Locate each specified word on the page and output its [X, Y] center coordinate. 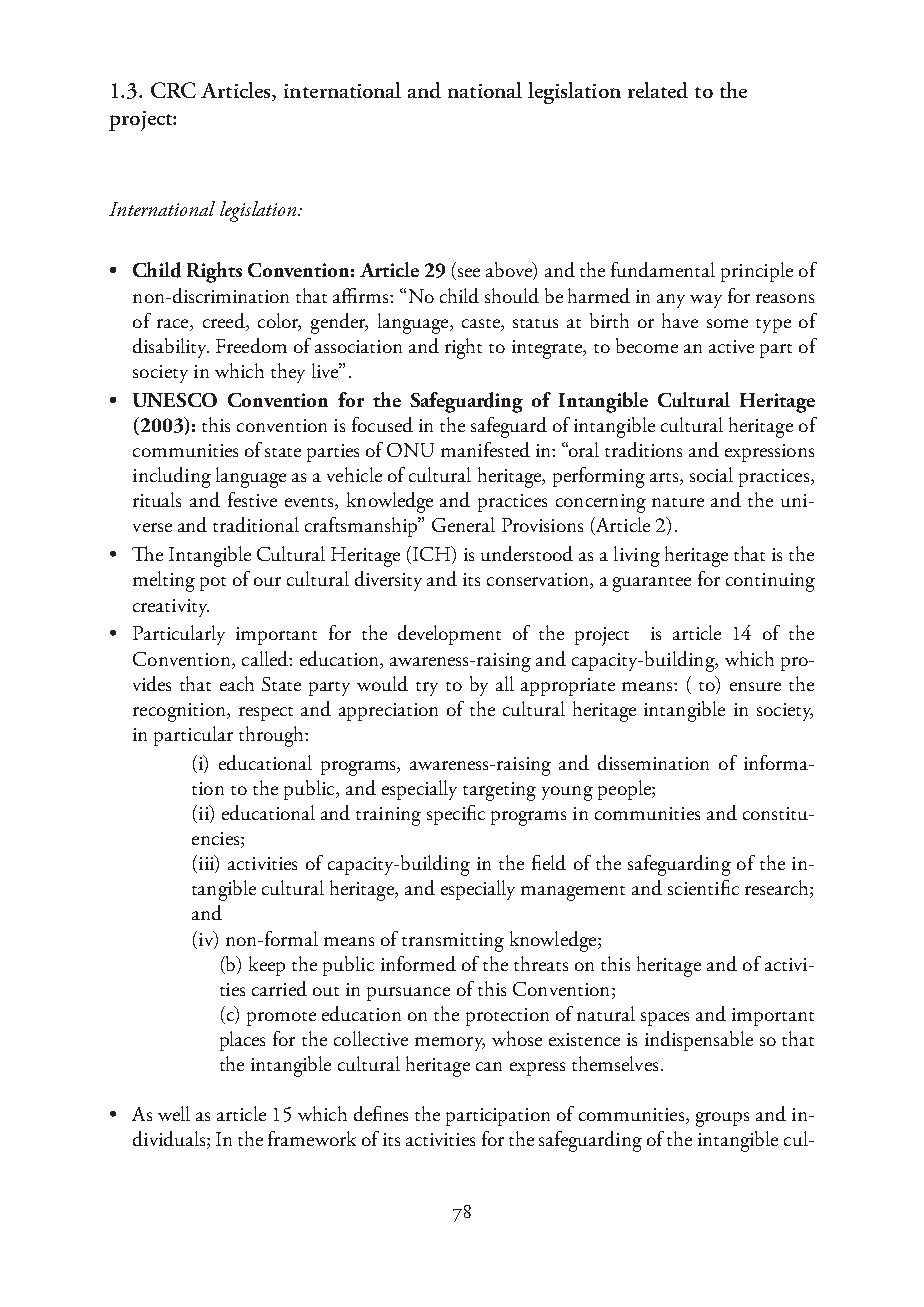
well [174, 1113]
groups [722, 1119]
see [469, 272]
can [489, 1066]
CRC [173, 90]
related [658, 90]
